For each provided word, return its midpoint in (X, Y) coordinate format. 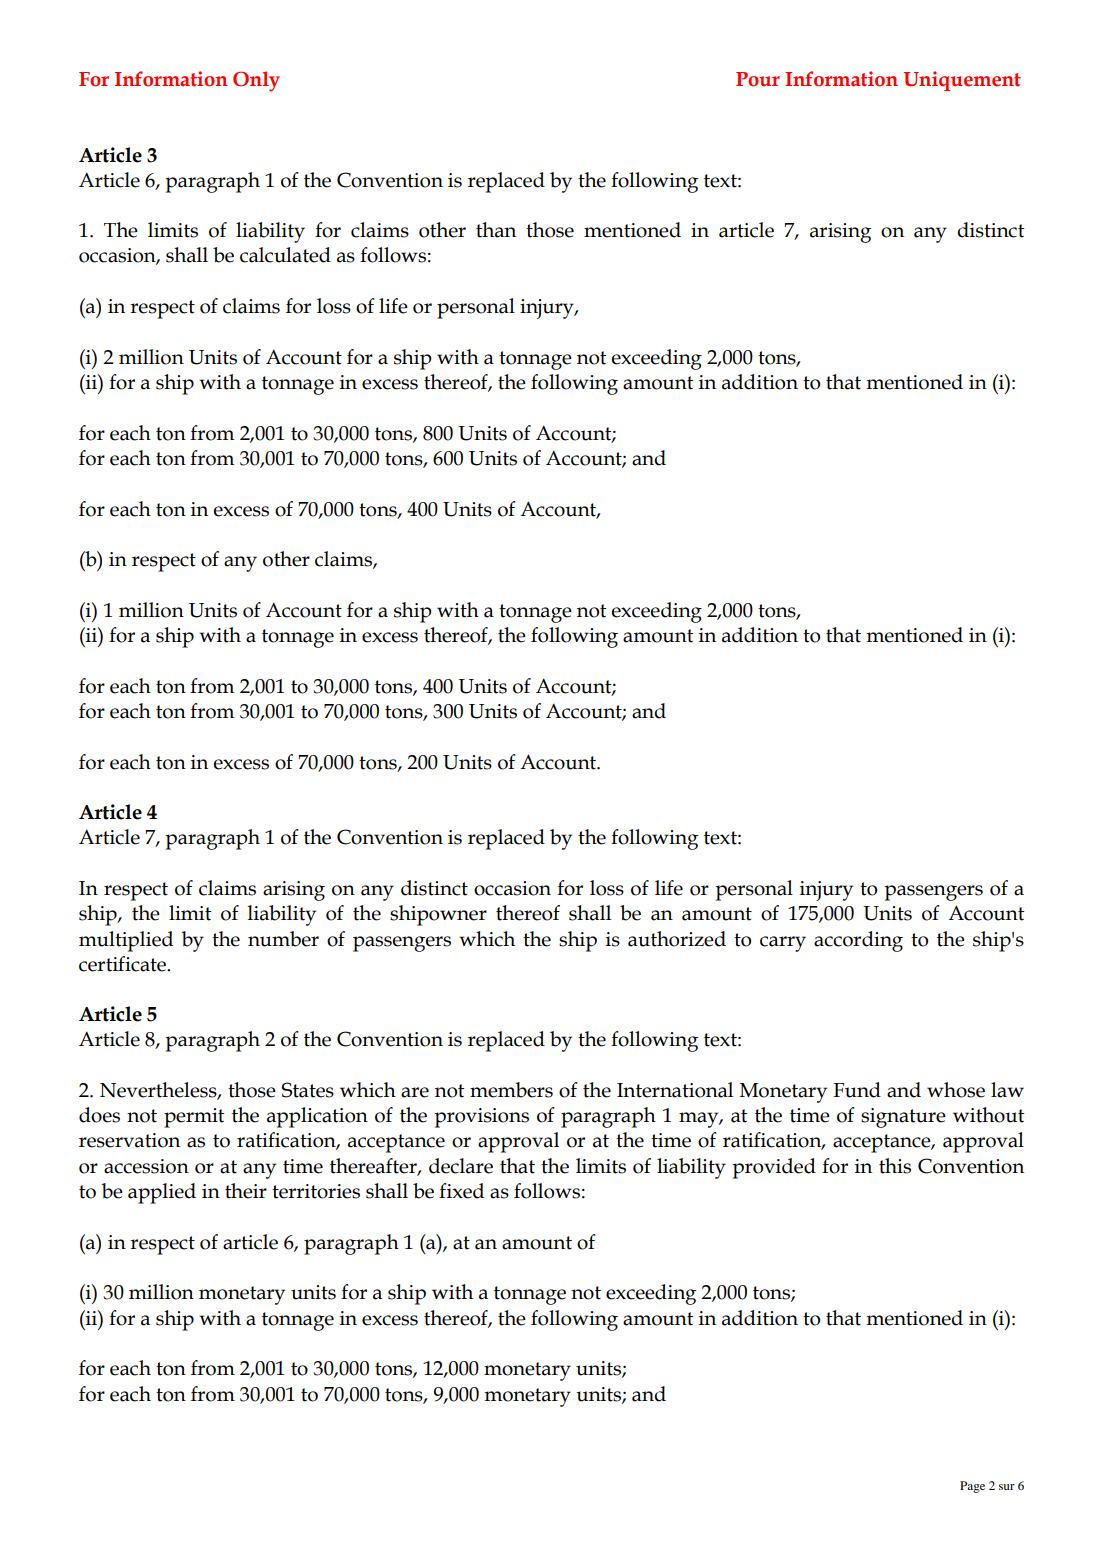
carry (783, 944)
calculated (285, 255)
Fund (857, 1090)
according (858, 941)
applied (162, 1193)
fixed (461, 1191)
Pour (758, 79)
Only (256, 81)
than (496, 230)
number (283, 939)
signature (903, 1118)
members (511, 1090)
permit (194, 1118)
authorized (677, 939)
